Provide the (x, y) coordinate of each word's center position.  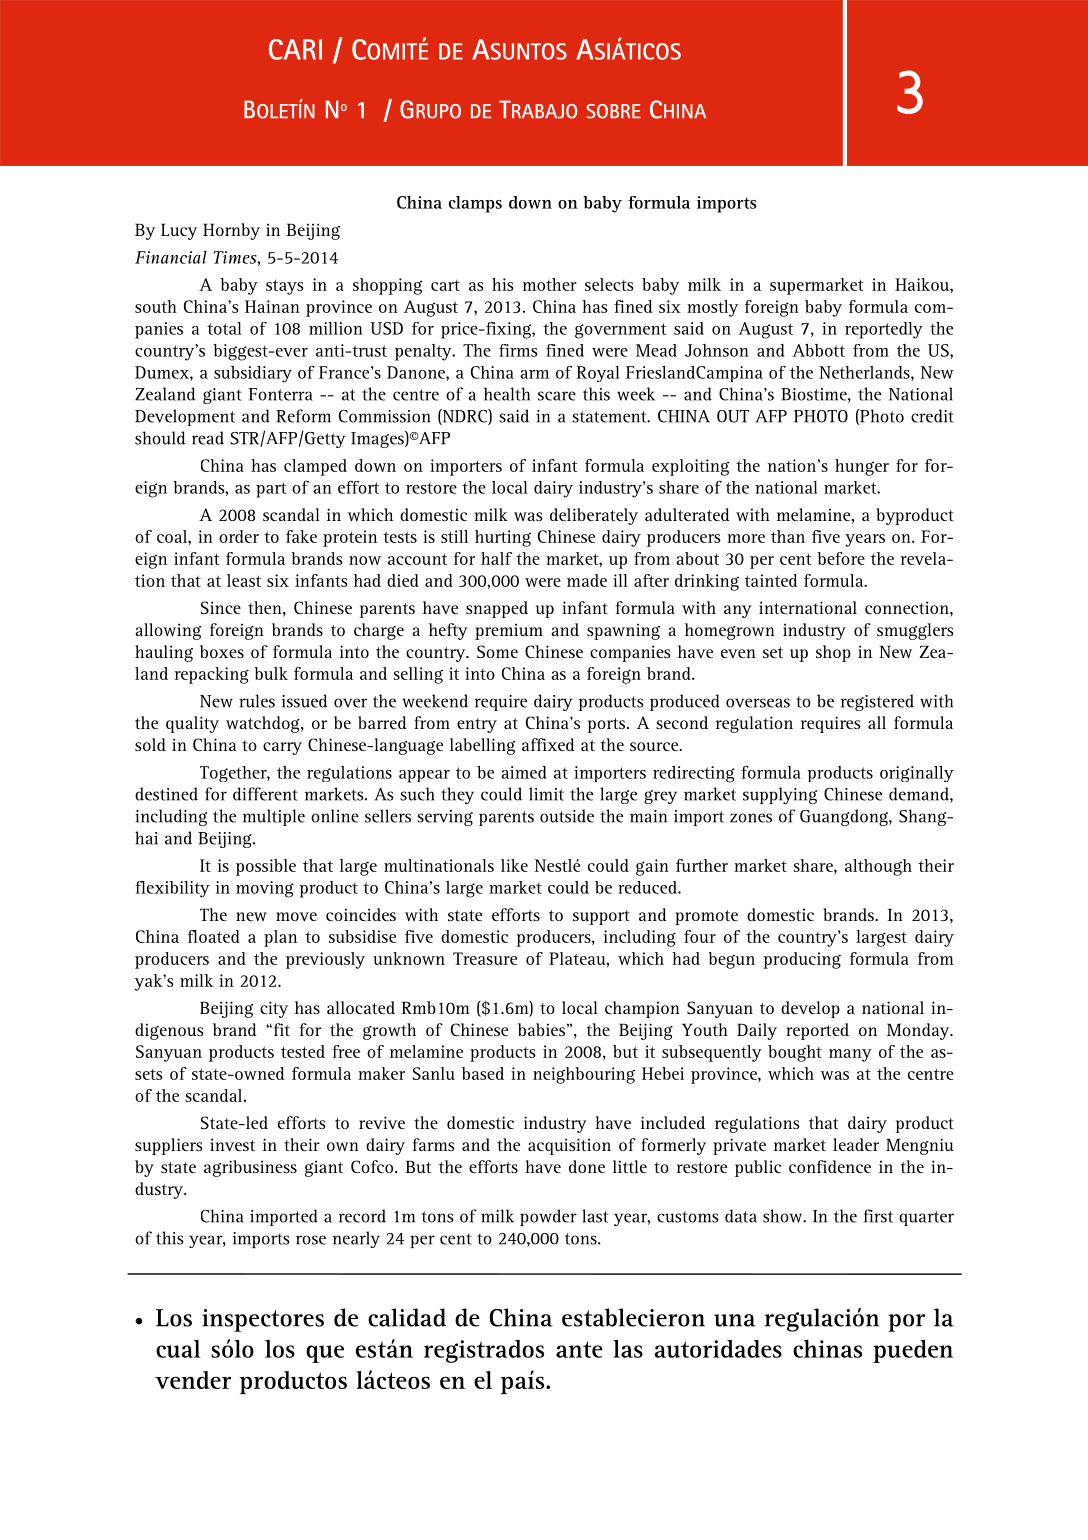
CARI (295, 49)
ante (579, 1349)
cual (178, 1349)
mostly (712, 308)
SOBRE (613, 111)
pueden (913, 1351)
